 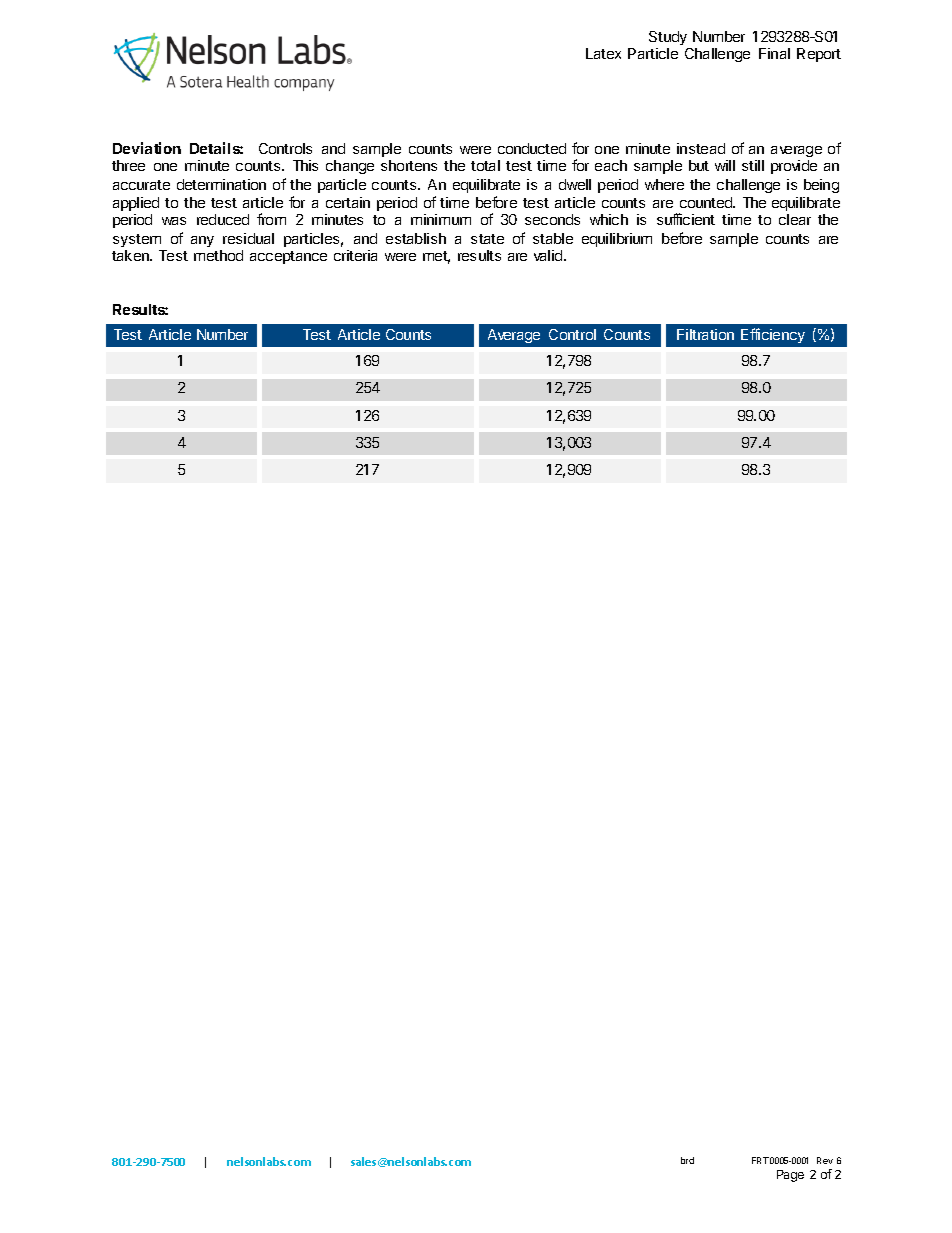 What do you see at coordinates (773, 335) in the screenshot?
I see `Efficiency` at bounding box center [773, 335].
